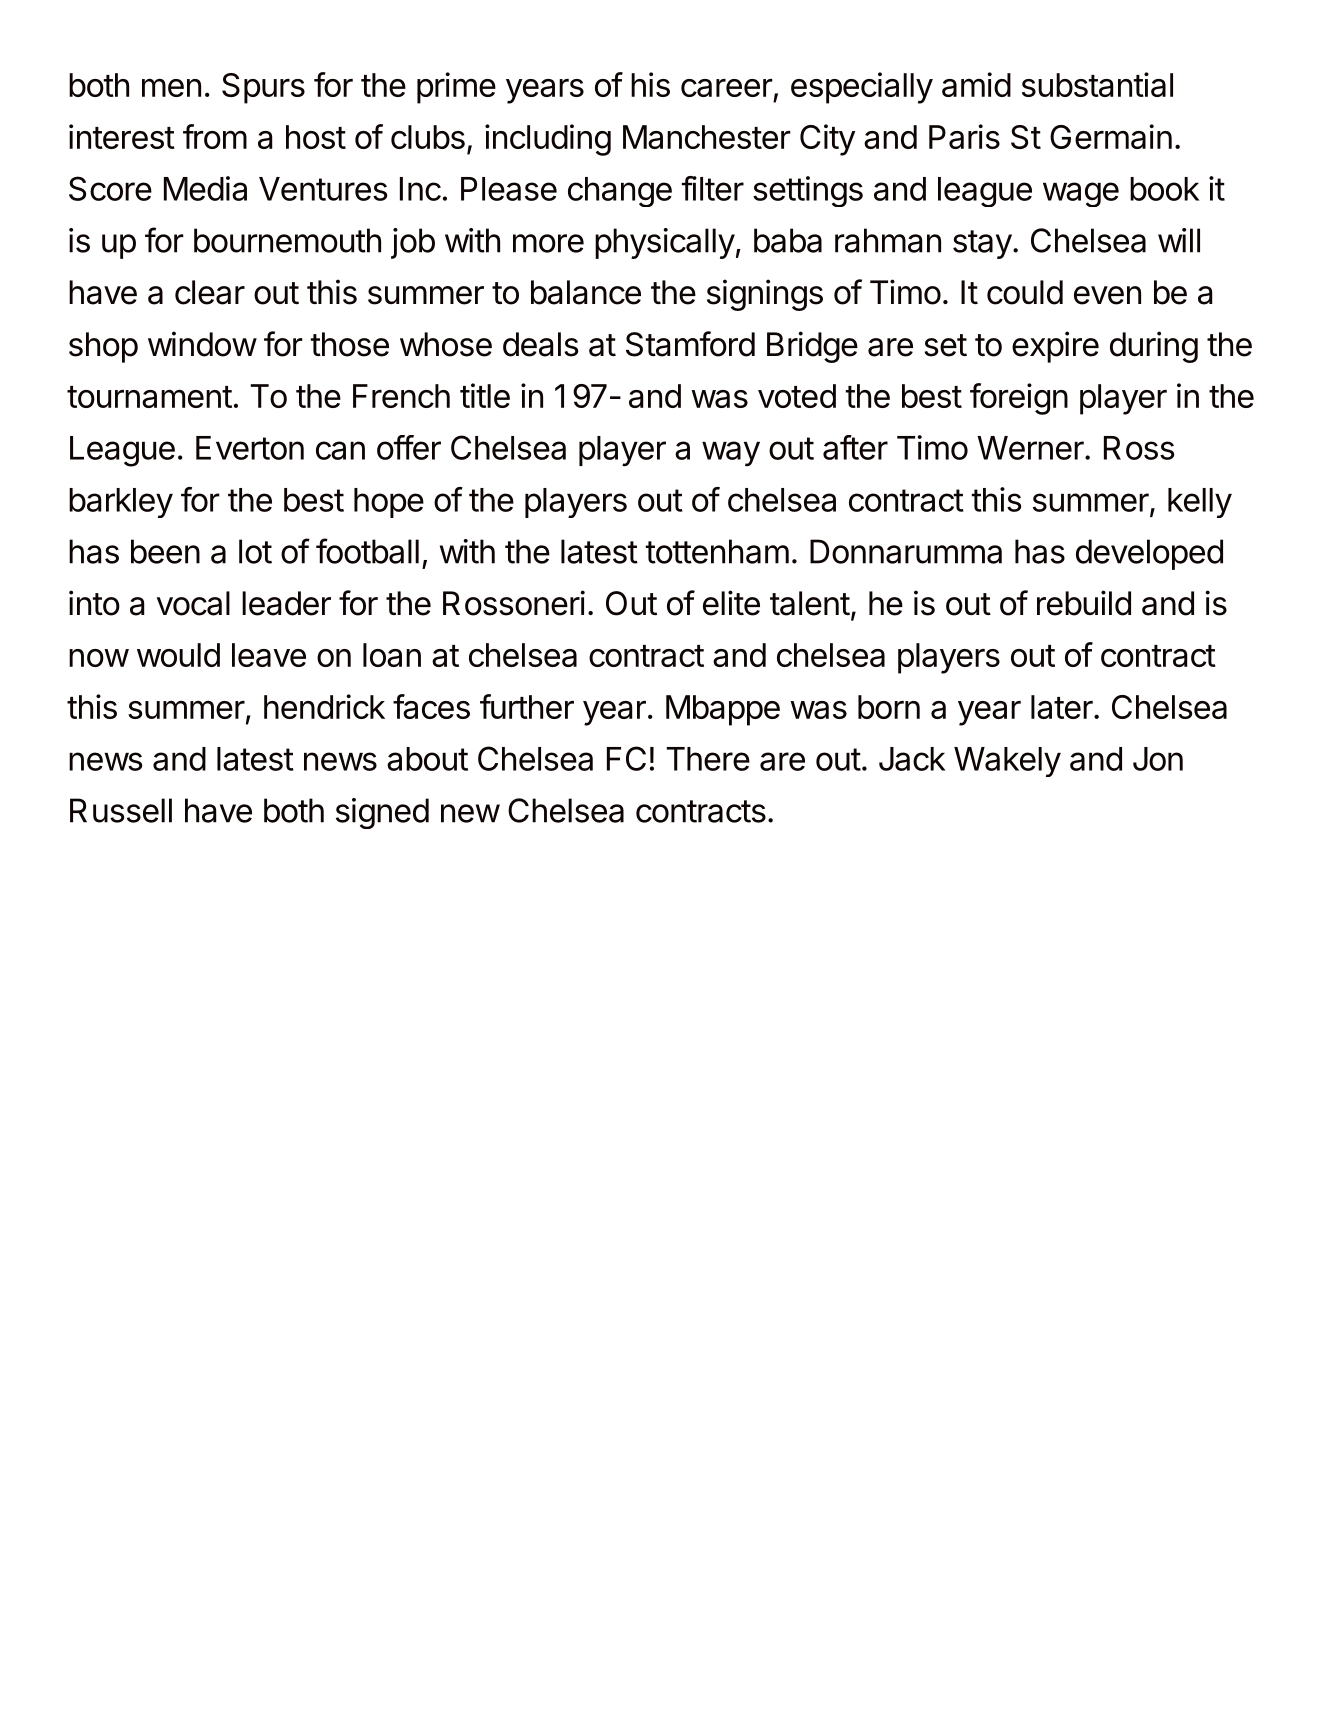 Image resolution: width=1322 pixels, height=1710 pixels. I want to click on rebuild, so click(1084, 603).
